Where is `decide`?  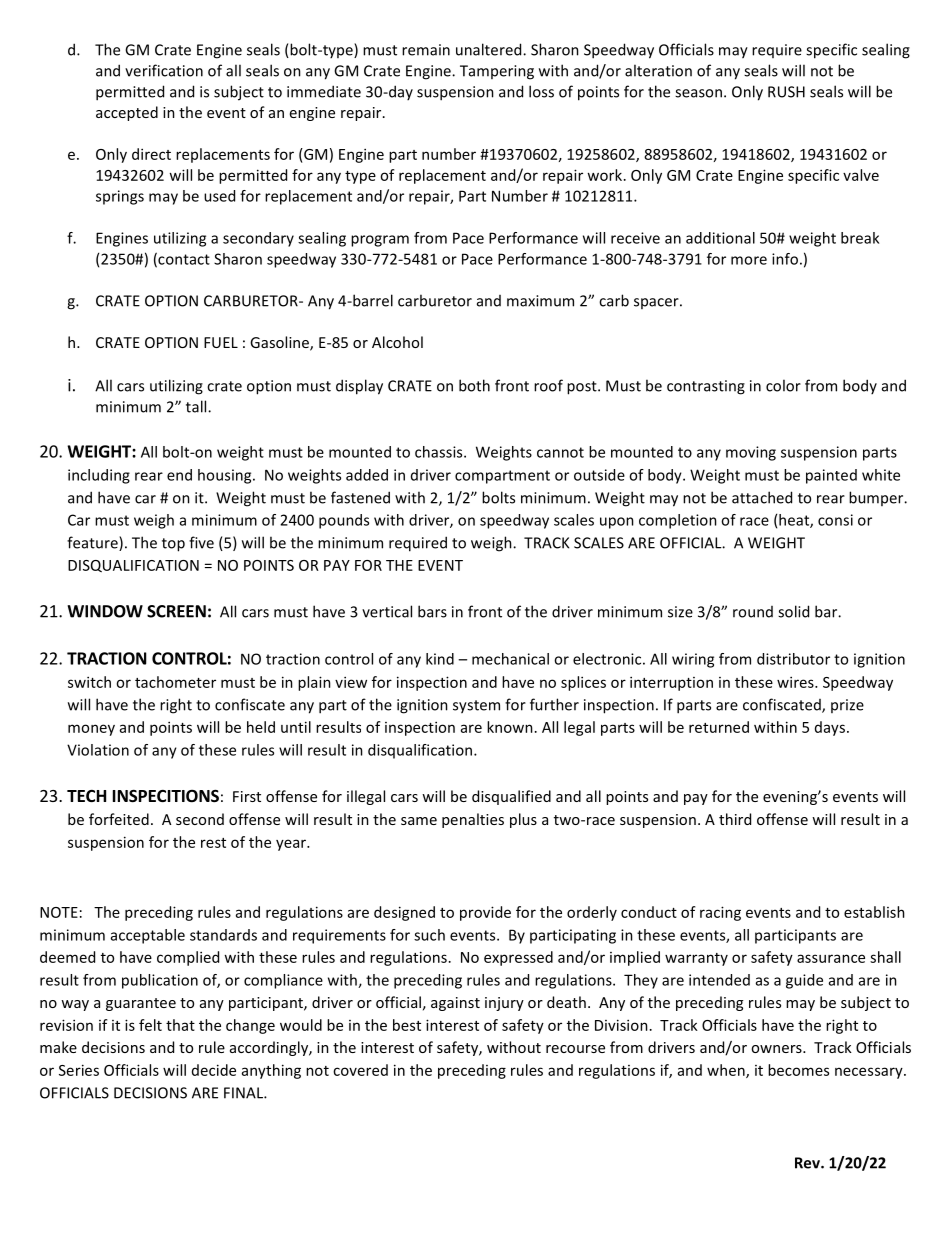
decide is located at coordinates (214, 1070).
